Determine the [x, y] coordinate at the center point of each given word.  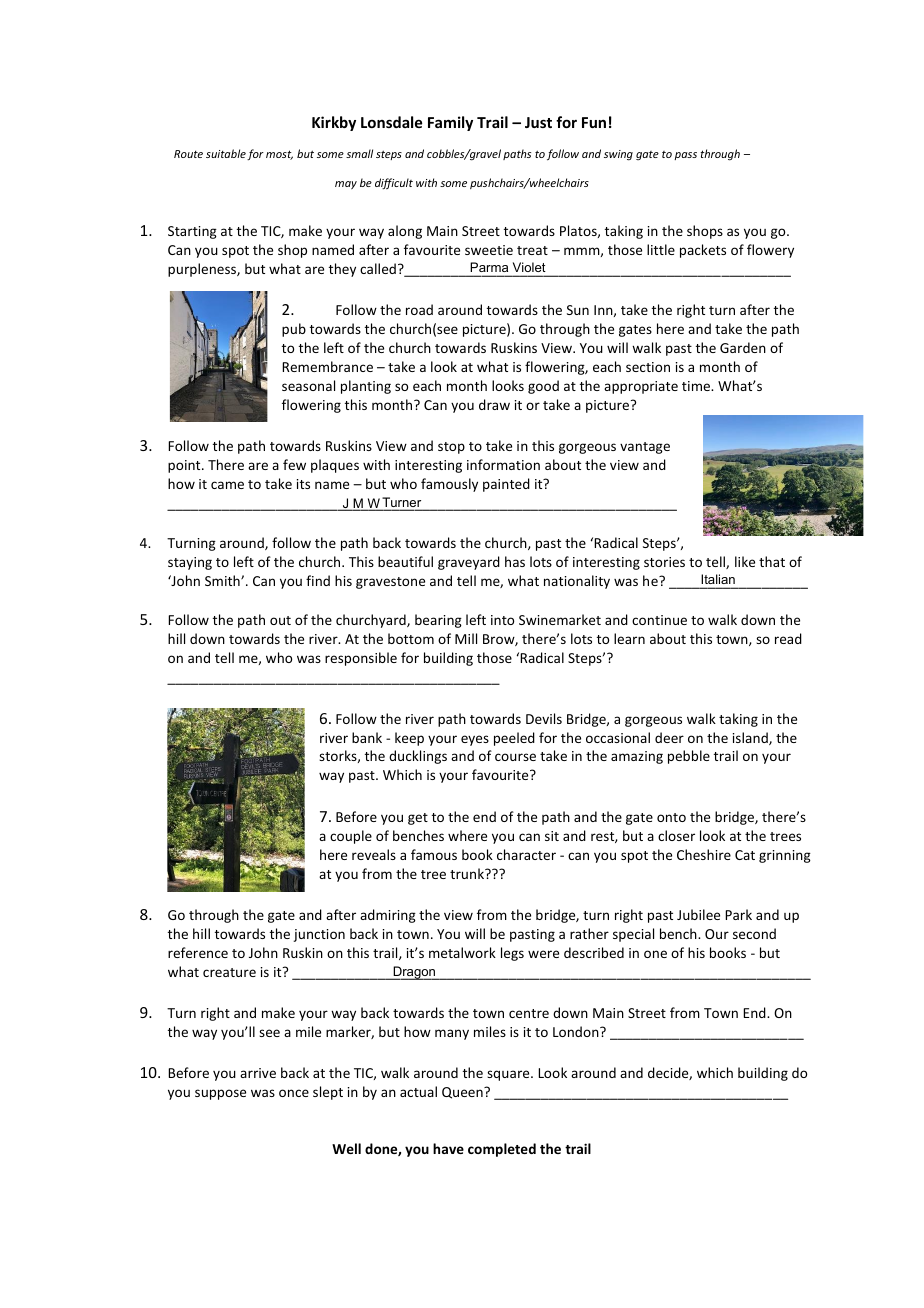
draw [494, 404]
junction [319, 935]
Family [450, 123]
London [577, 1031]
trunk [468, 873]
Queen [463, 1093]
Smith [223, 580]
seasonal [308, 385]
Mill [466, 638]
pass [685, 156]
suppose [220, 1094]
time [697, 386]
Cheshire [704, 854]
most [279, 155]
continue [659, 620]
